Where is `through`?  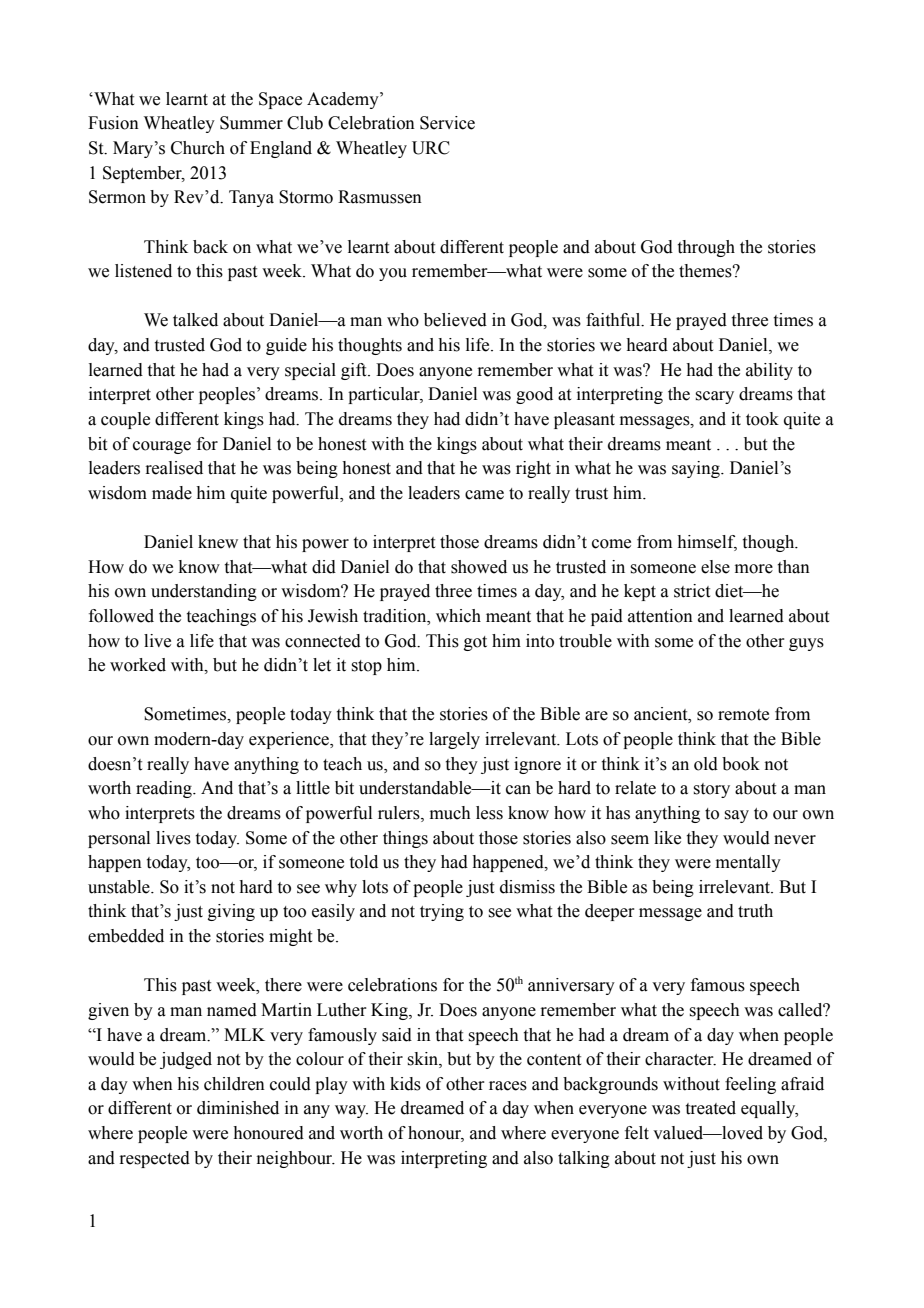 through is located at coordinates (706, 248).
